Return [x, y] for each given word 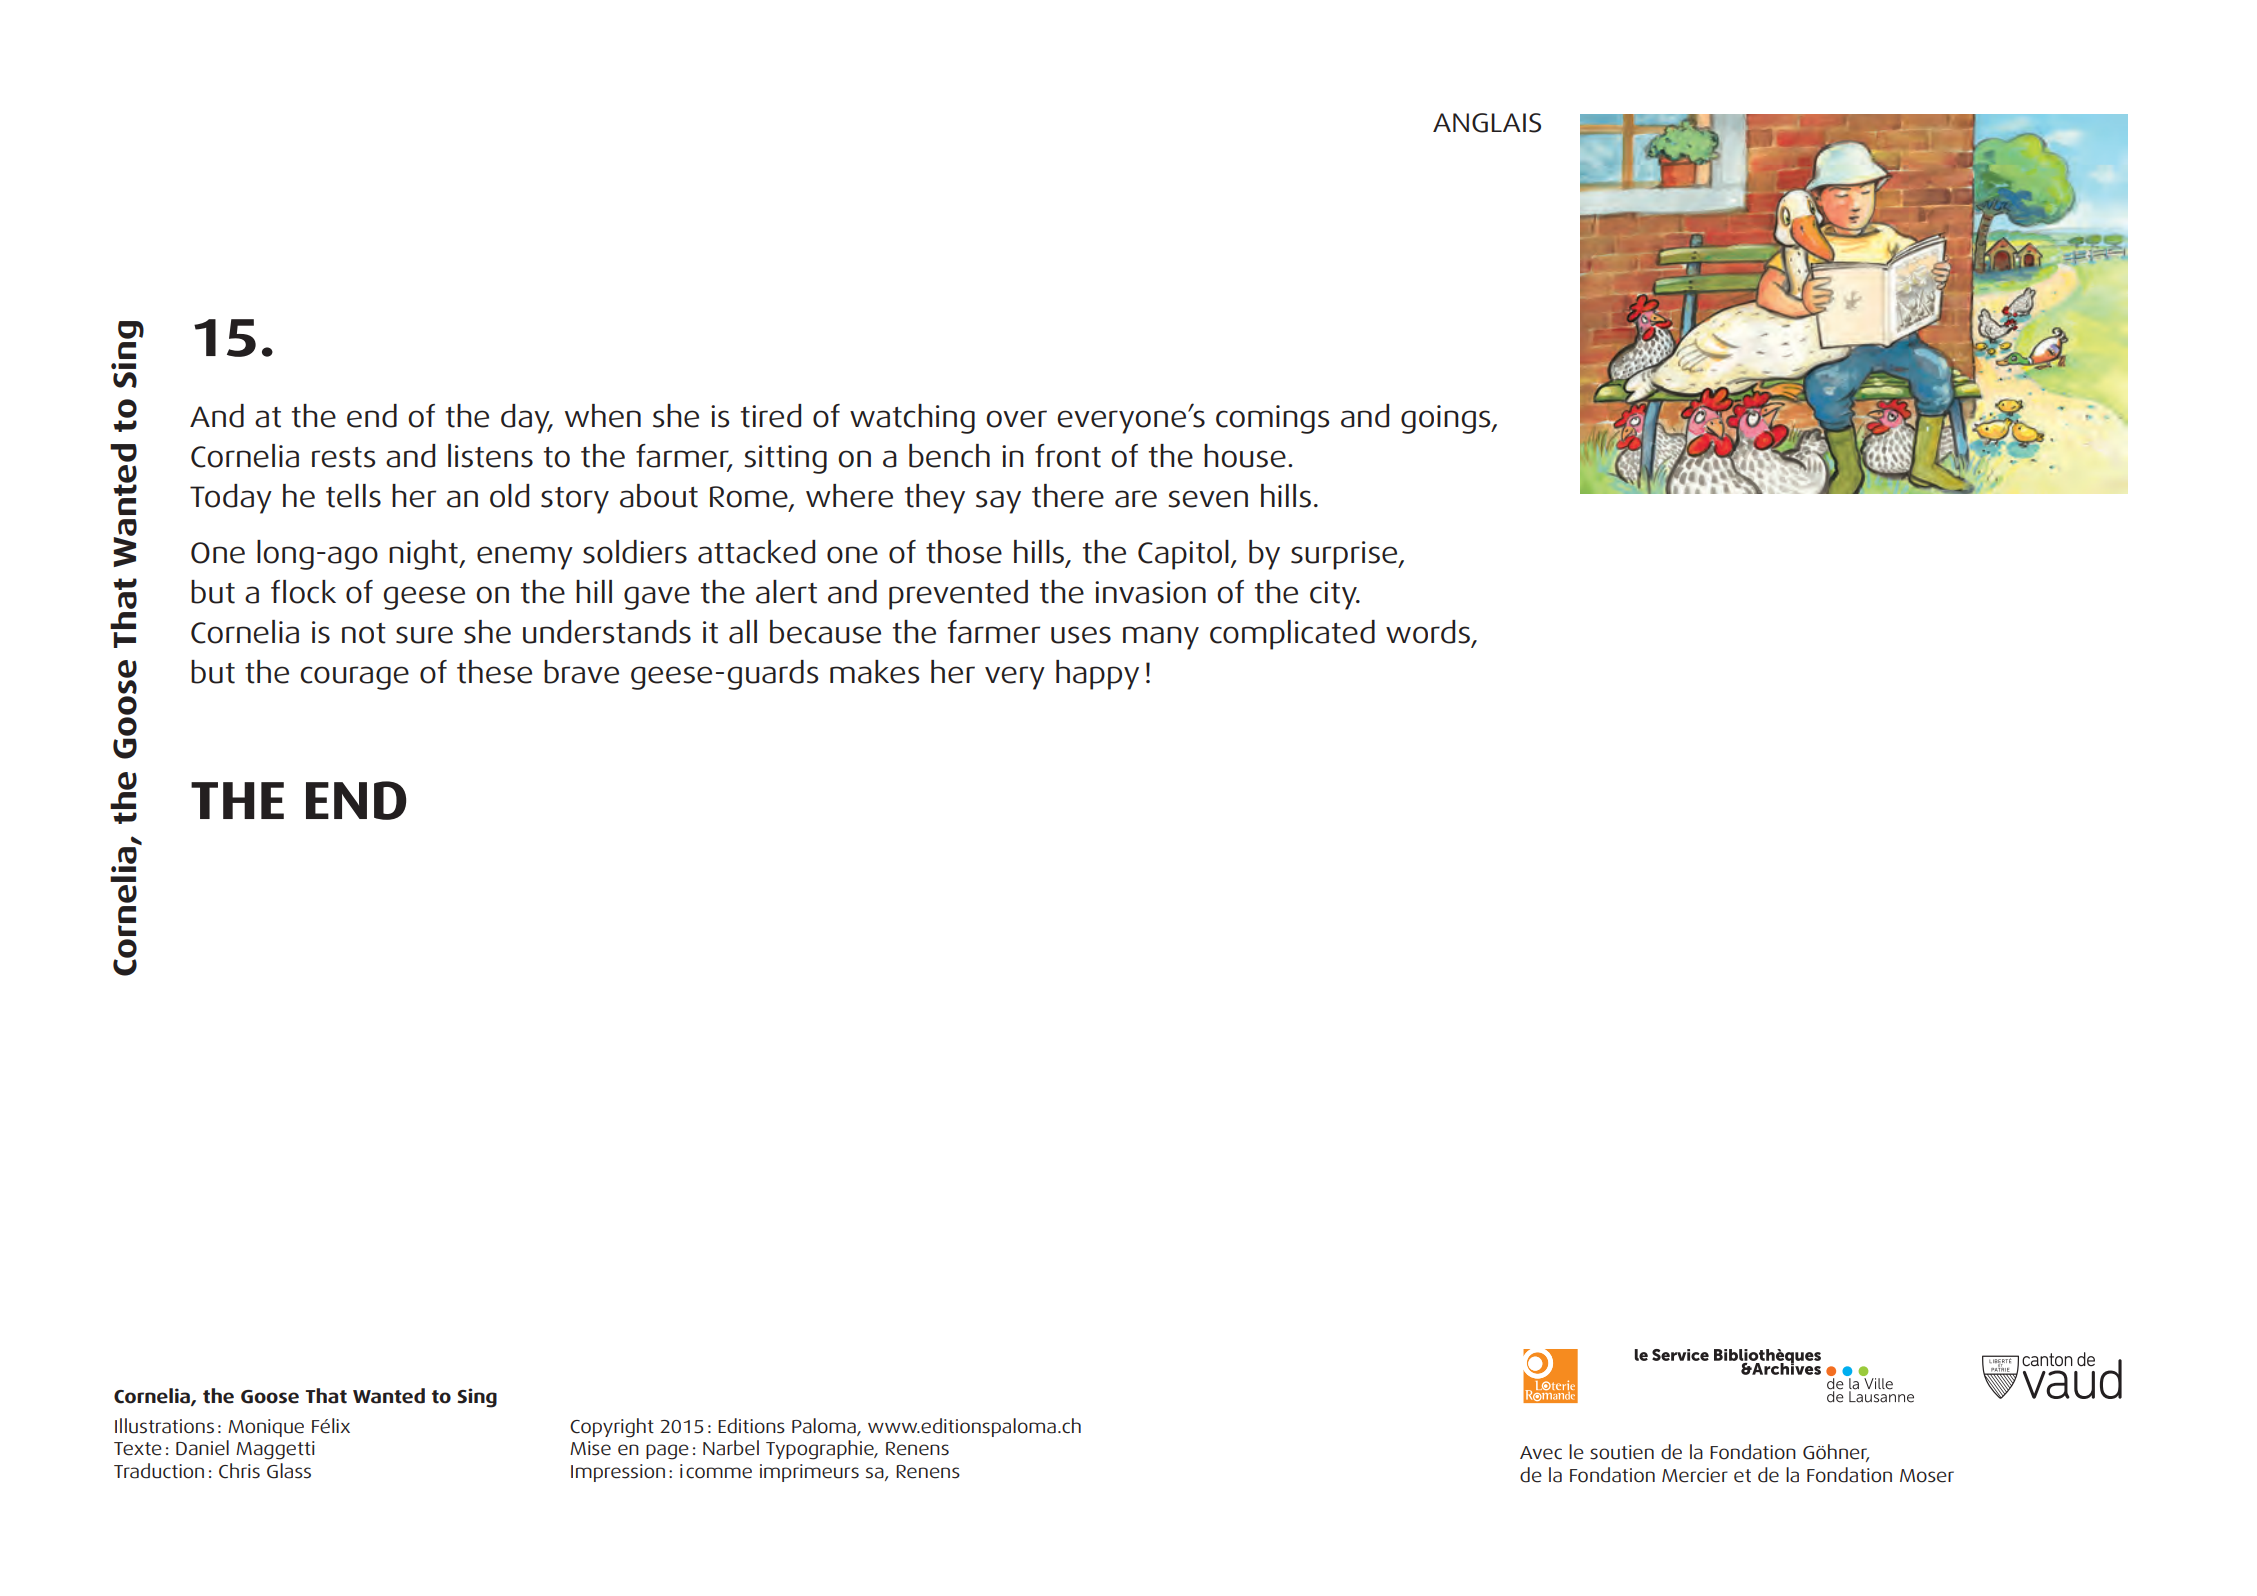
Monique [266, 1428]
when [603, 416]
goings [1447, 419]
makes [875, 672]
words [1428, 632]
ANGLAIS [1487, 123]
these [494, 672]
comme [719, 1473]
